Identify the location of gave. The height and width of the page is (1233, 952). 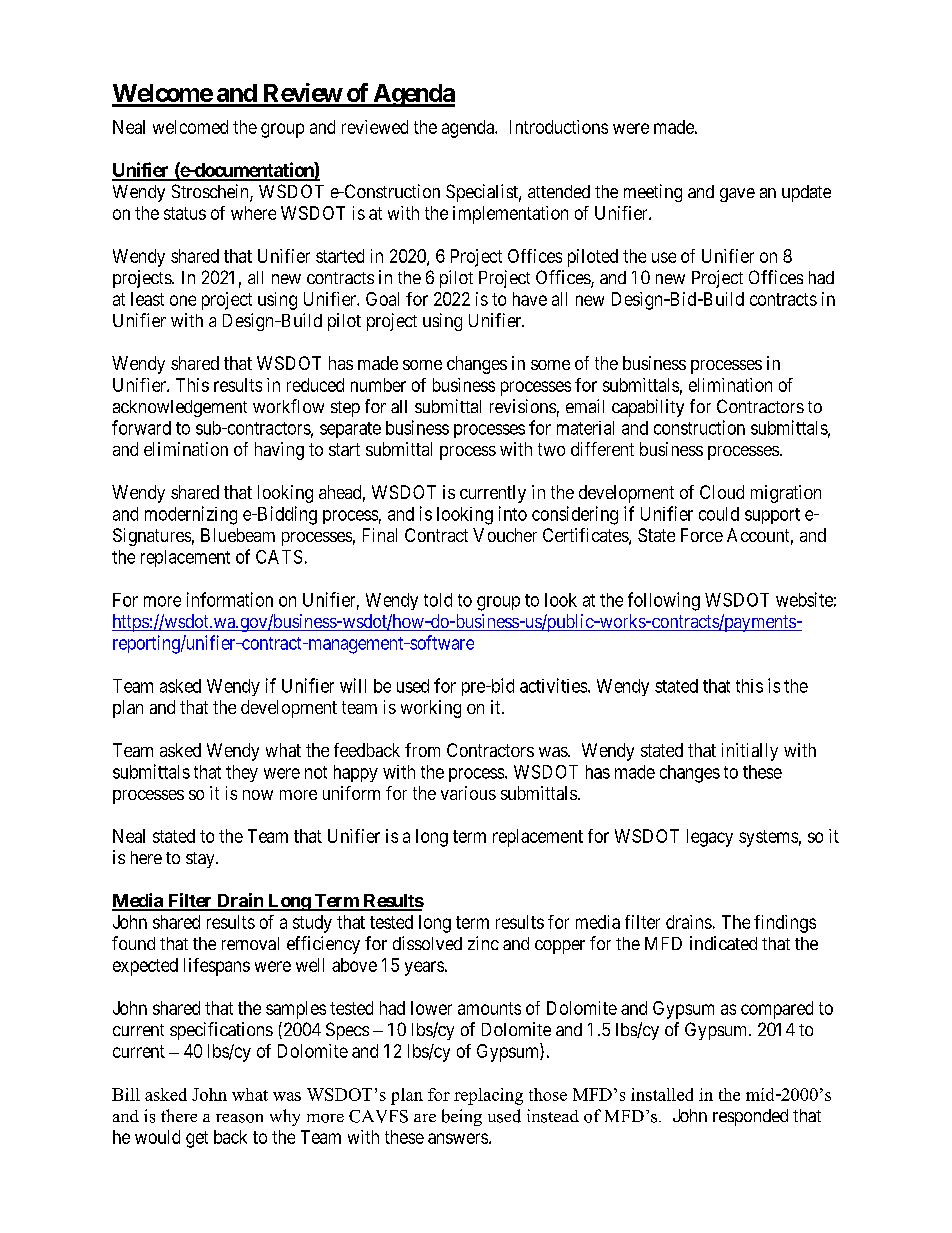
(737, 195).
